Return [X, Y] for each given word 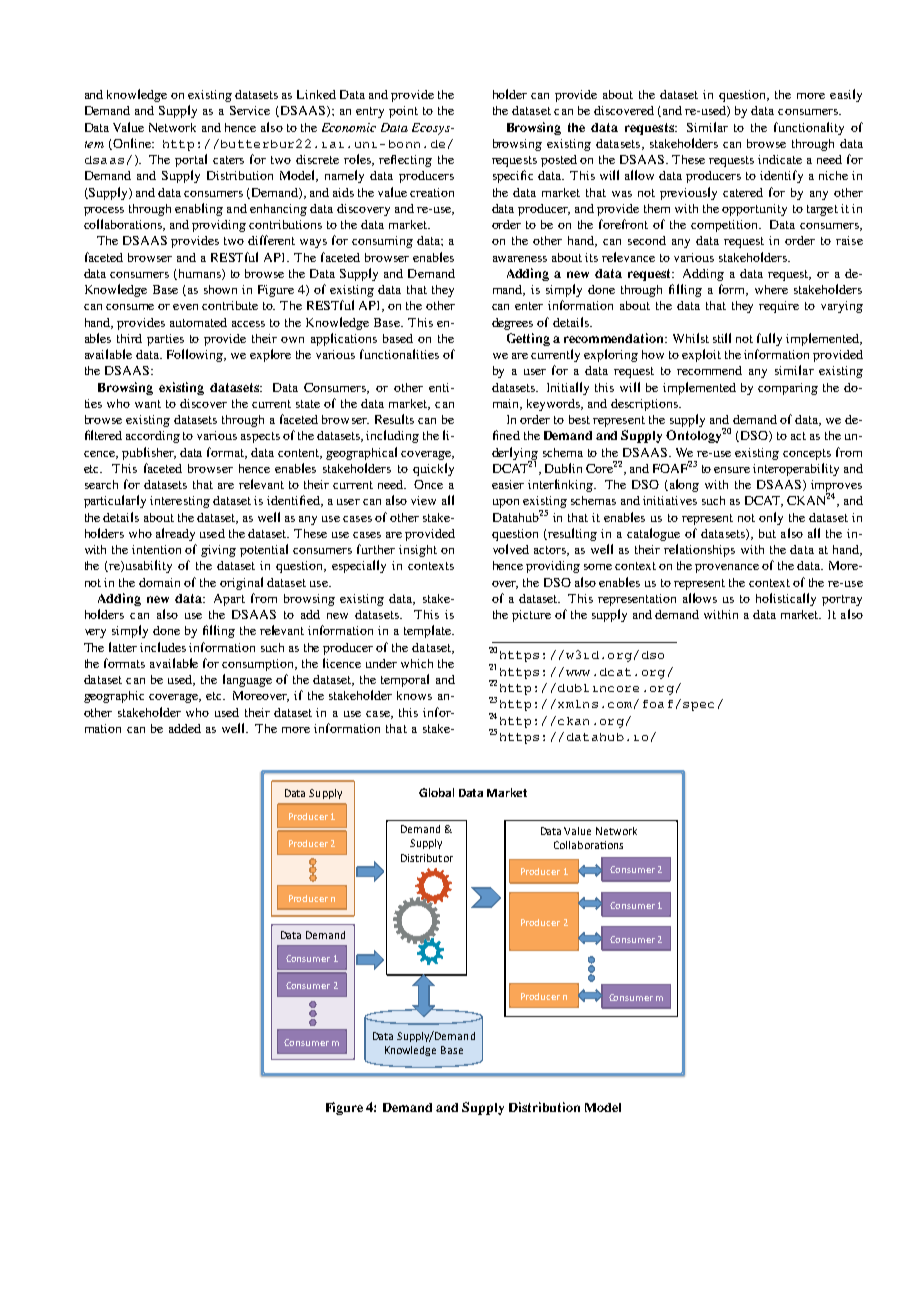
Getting [528, 339]
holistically [786, 599]
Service [250, 110]
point [403, 112]
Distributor [427, 858]
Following [196, 355]
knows [414, 695]
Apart [229, 600]
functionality [809, 128]
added [185, 728]
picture [531, 616]
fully [769, 339]
